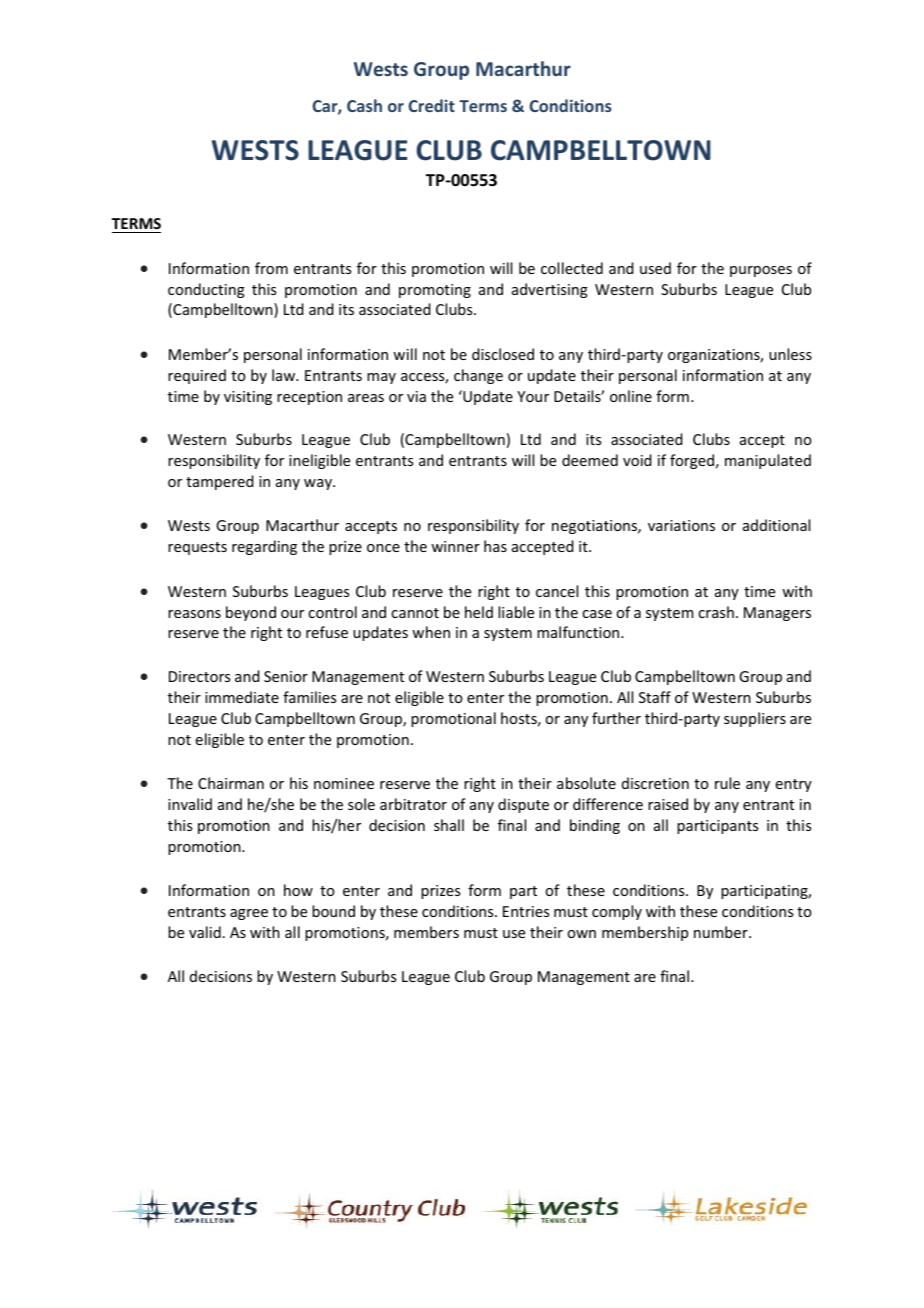  Describe the element at coordinates (364, 105) in the screenshot. I see `Cash` at that location.
